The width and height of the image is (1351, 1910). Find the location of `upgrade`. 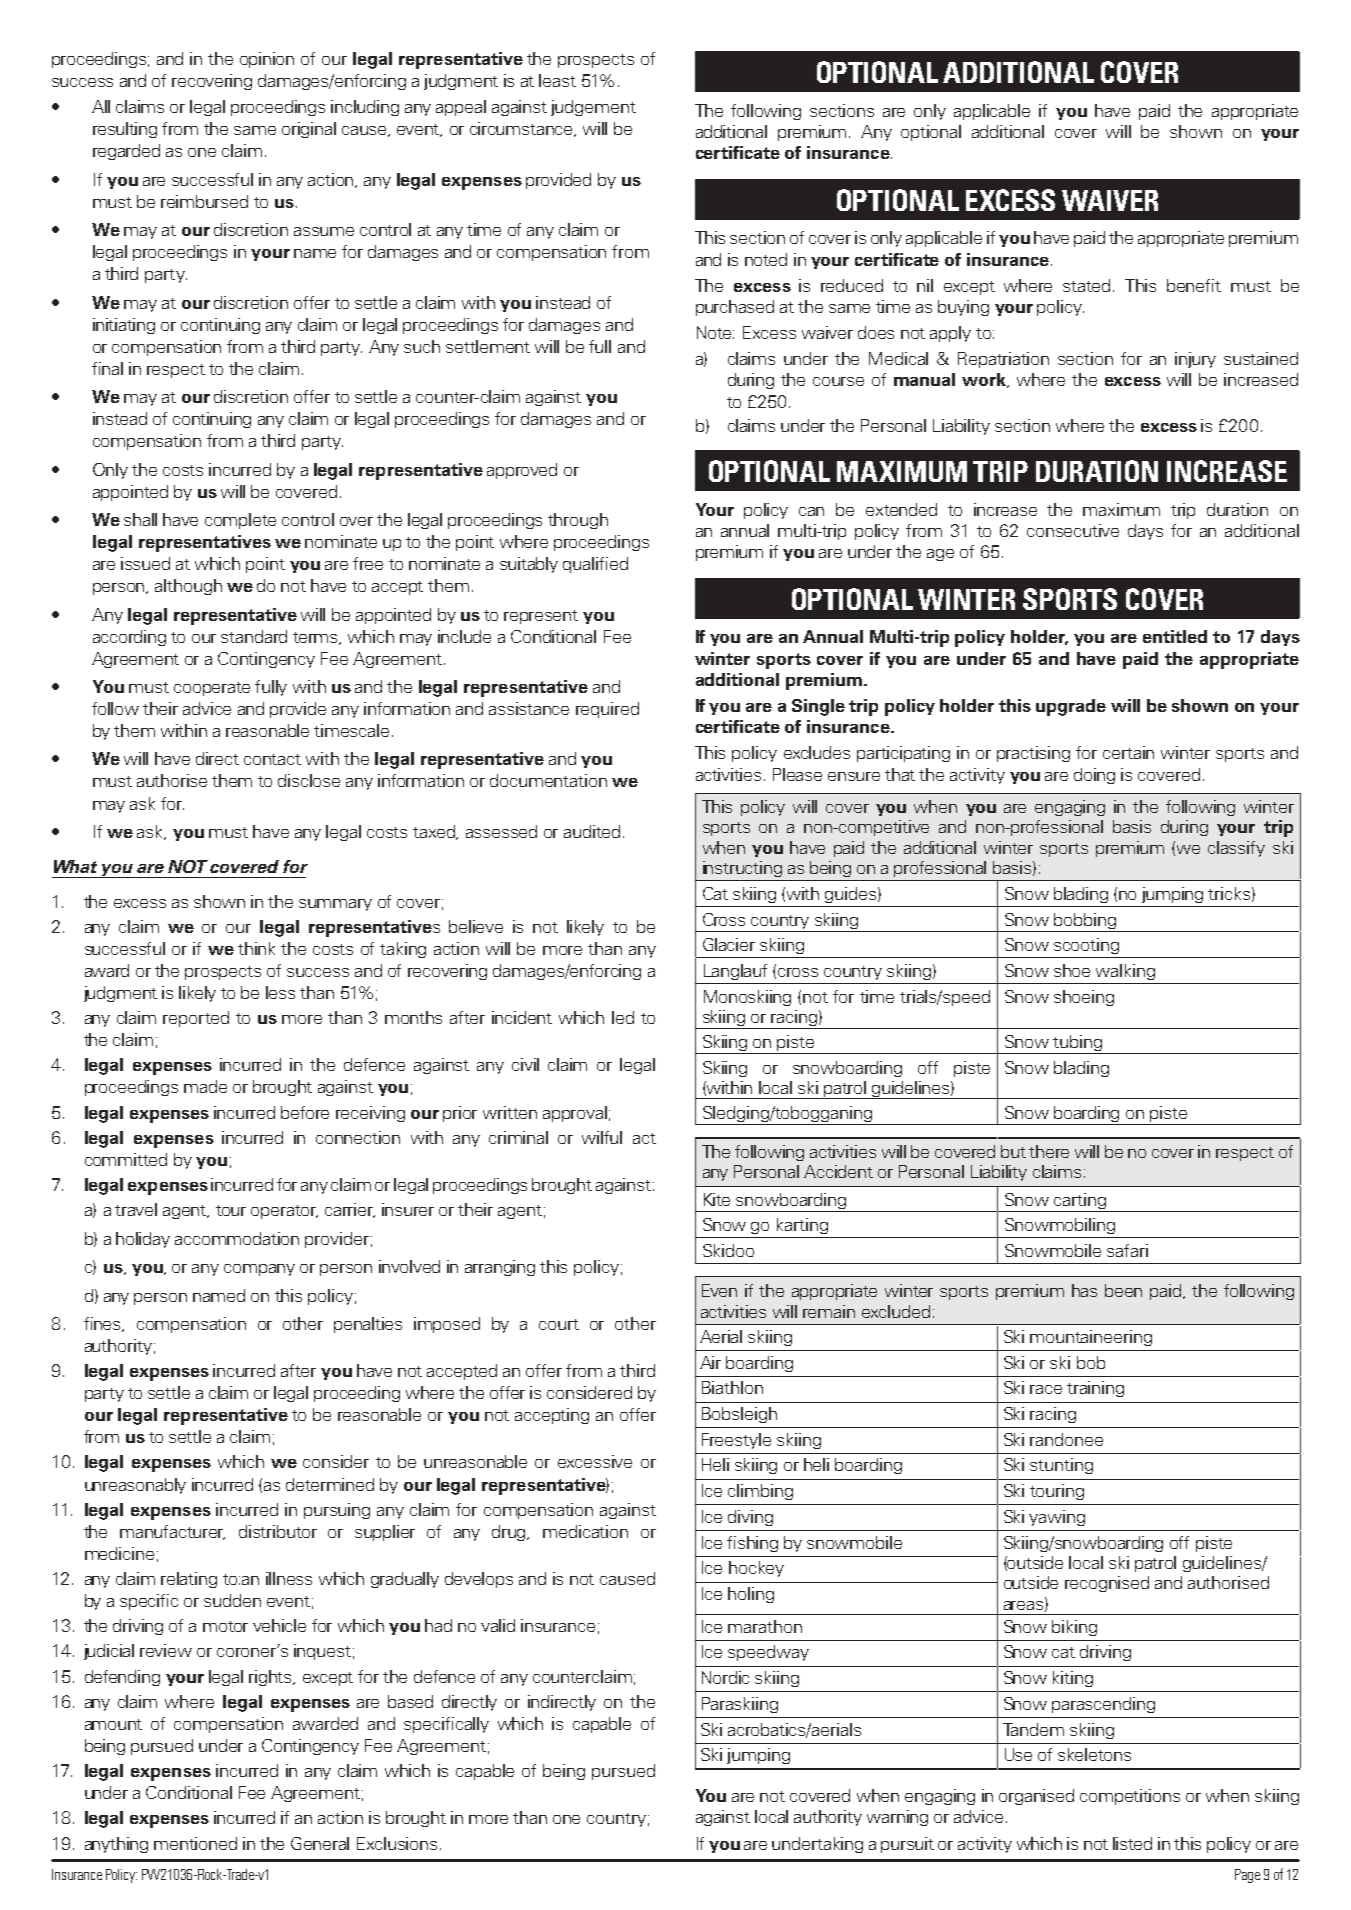

upgrade is located at coordinates (1071, 707).
